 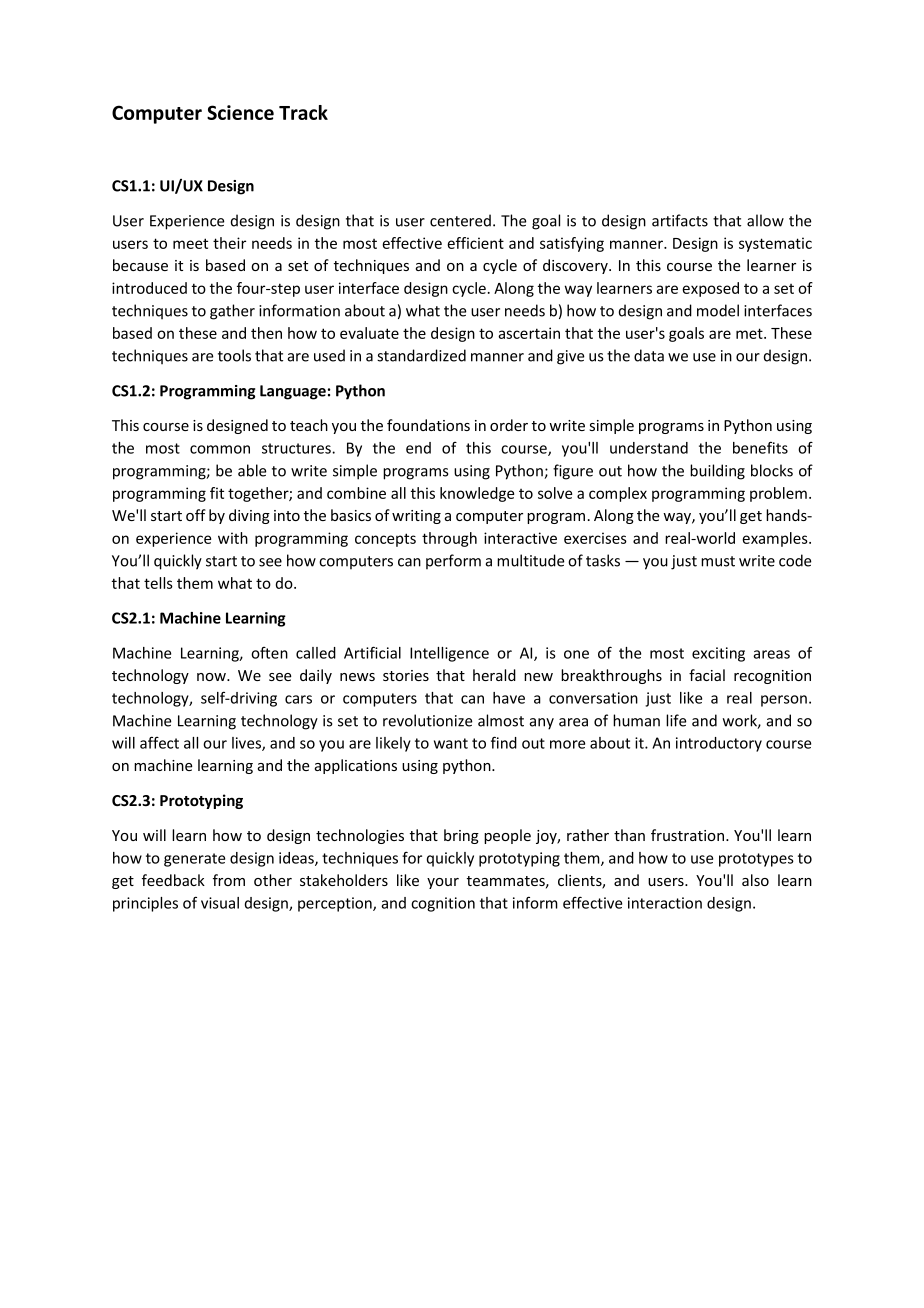 What do you see at coordinates (240, 112) in the document?
I see `Science` at bounding box center [240, 112].
